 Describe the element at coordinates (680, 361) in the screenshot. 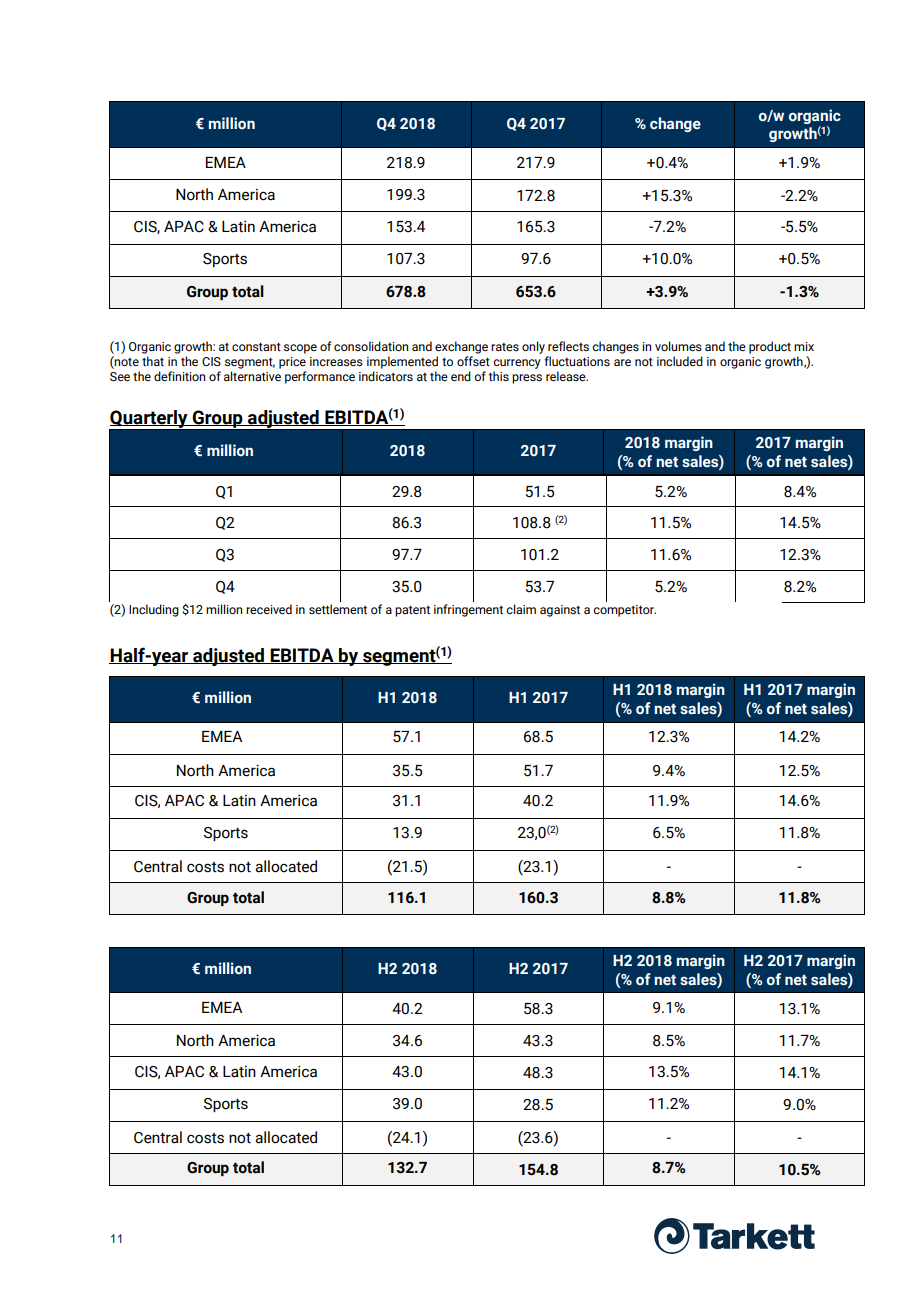

I see `included` at that location.
